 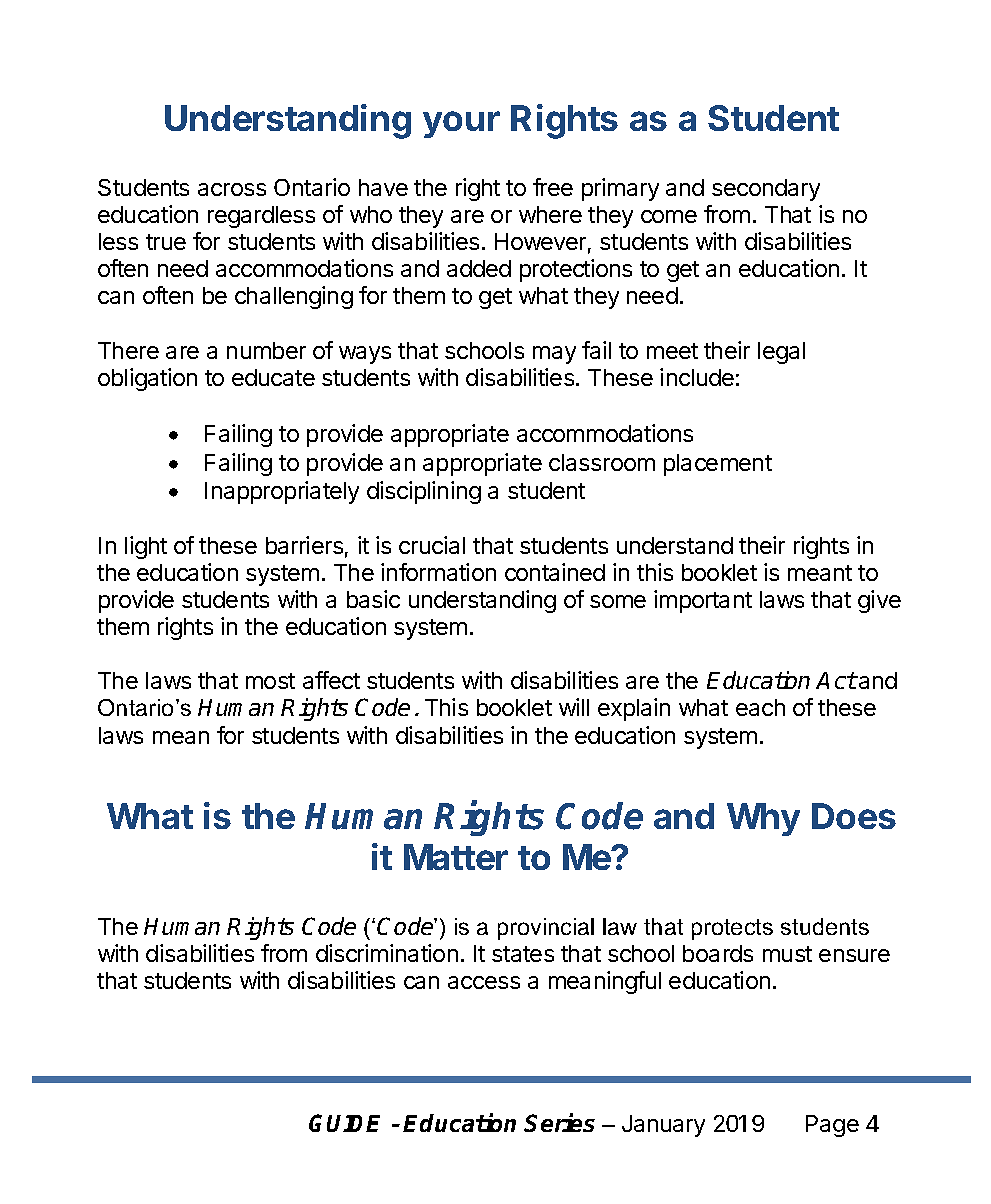 I want to click on across, so click(x=232, y=189).
